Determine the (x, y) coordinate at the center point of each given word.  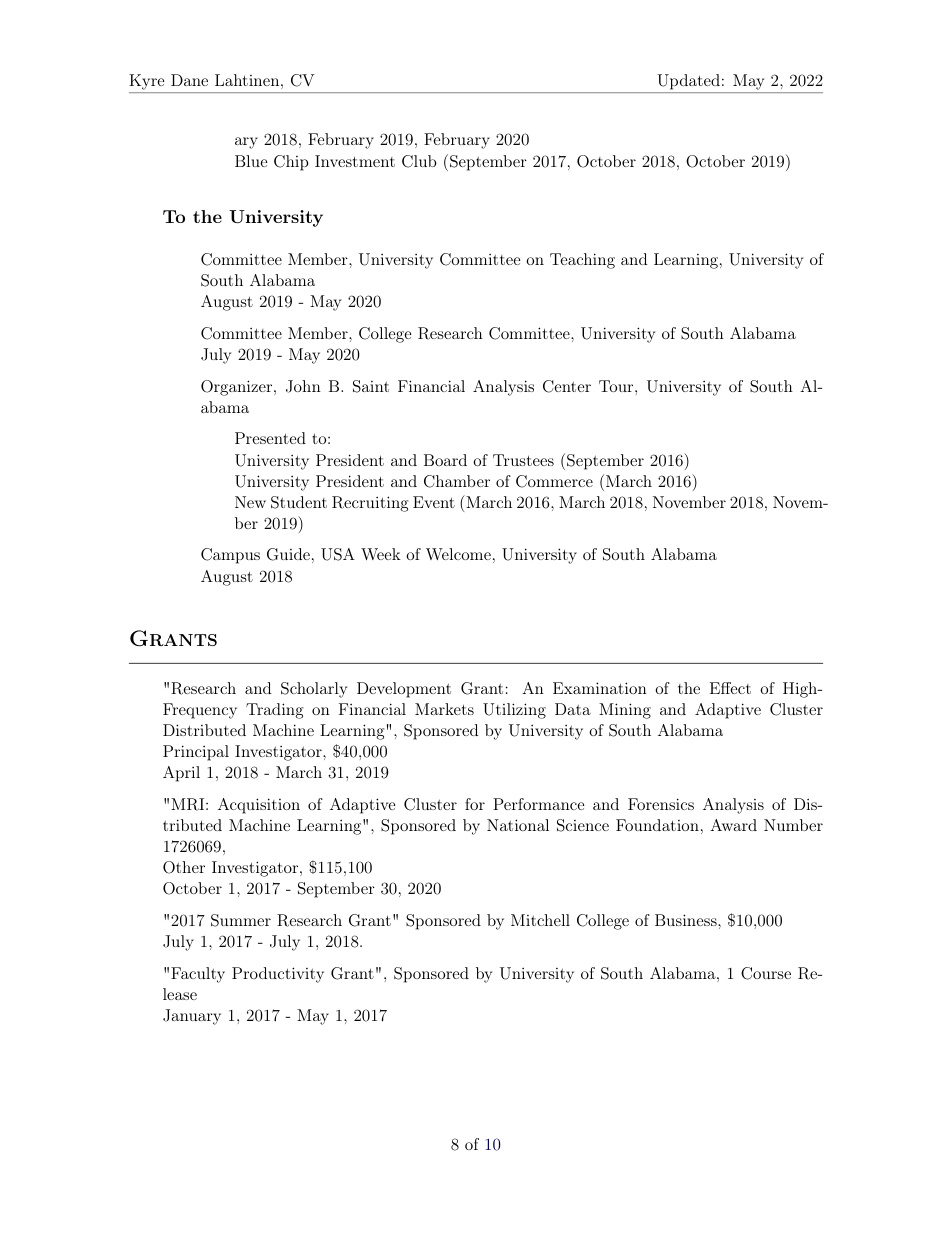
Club (419, 161)
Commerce (554, 481)
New (250, 502)
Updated (690, 82)
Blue (251, 161)
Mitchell (540, 920)
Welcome (458, 554)
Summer (241, 920)
